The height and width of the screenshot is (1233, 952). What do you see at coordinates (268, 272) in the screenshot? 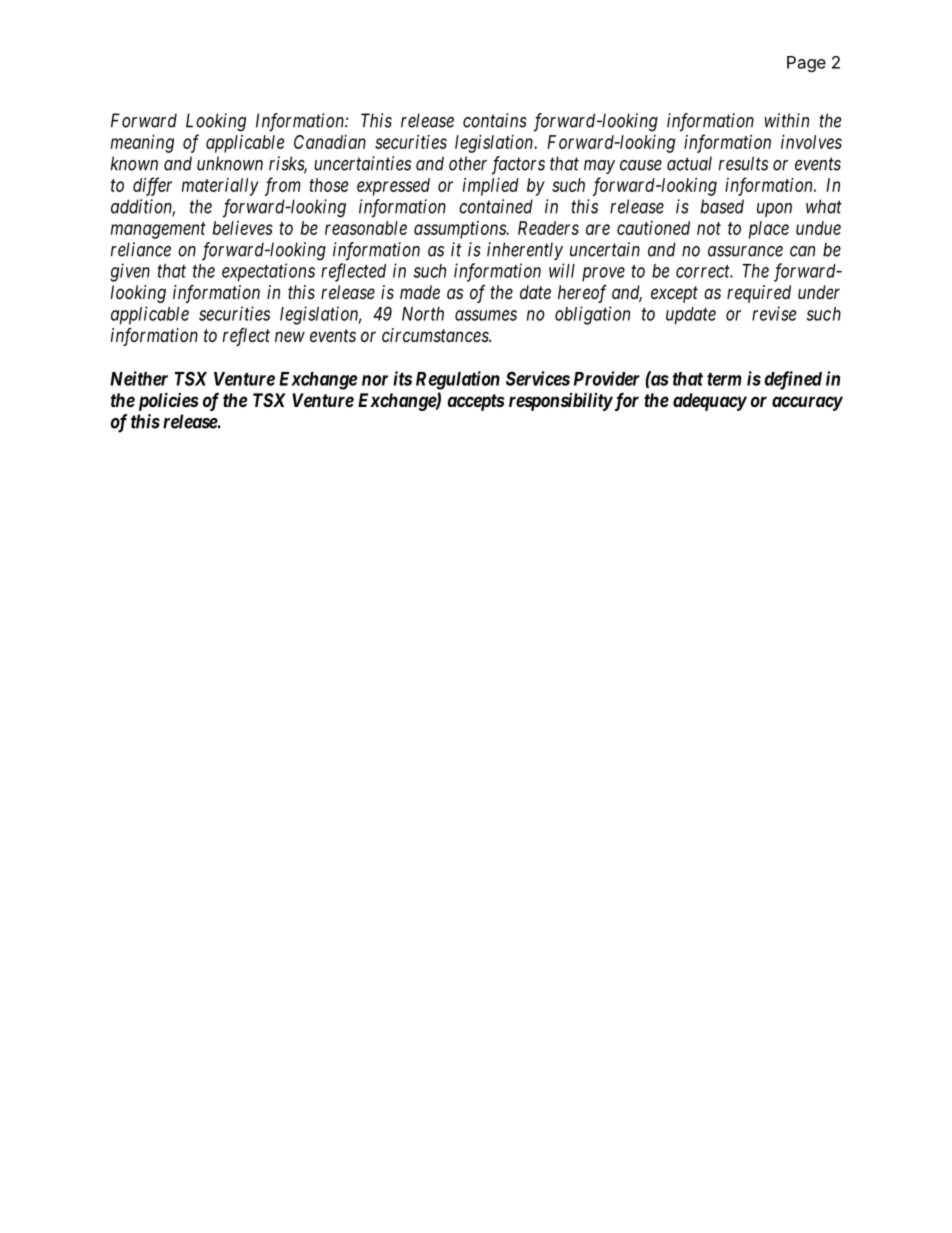
I see `expectations` at bounding box center [268, 272].
